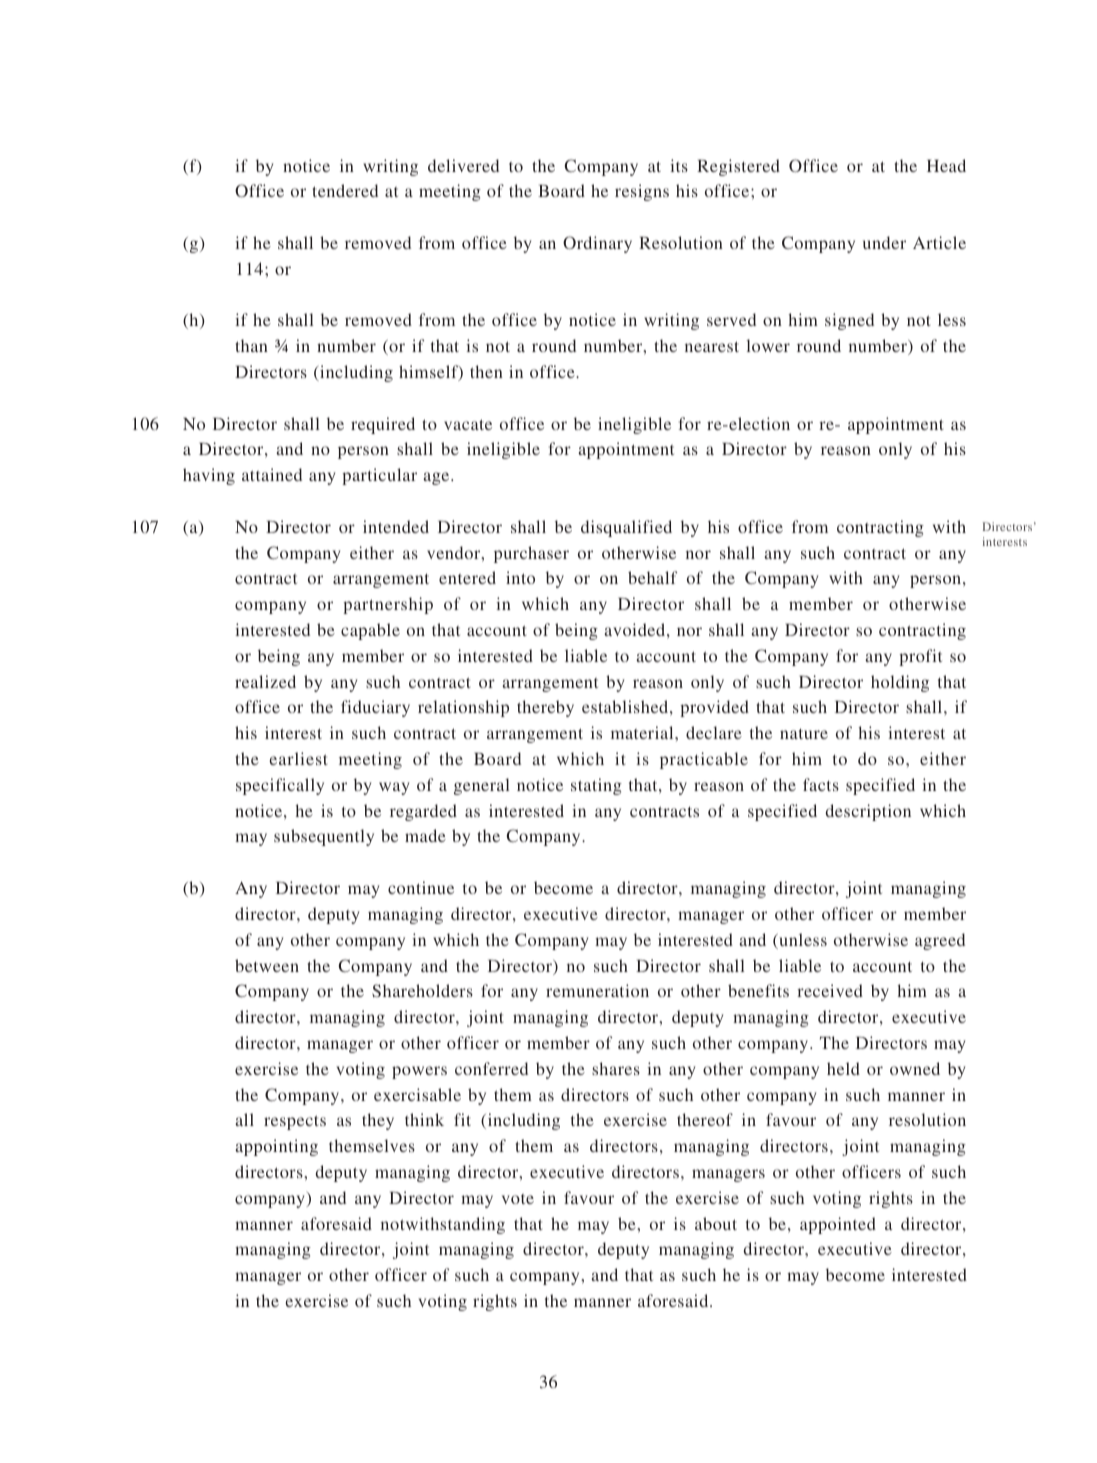  I want to click on subsequently, so click(324, 837).
